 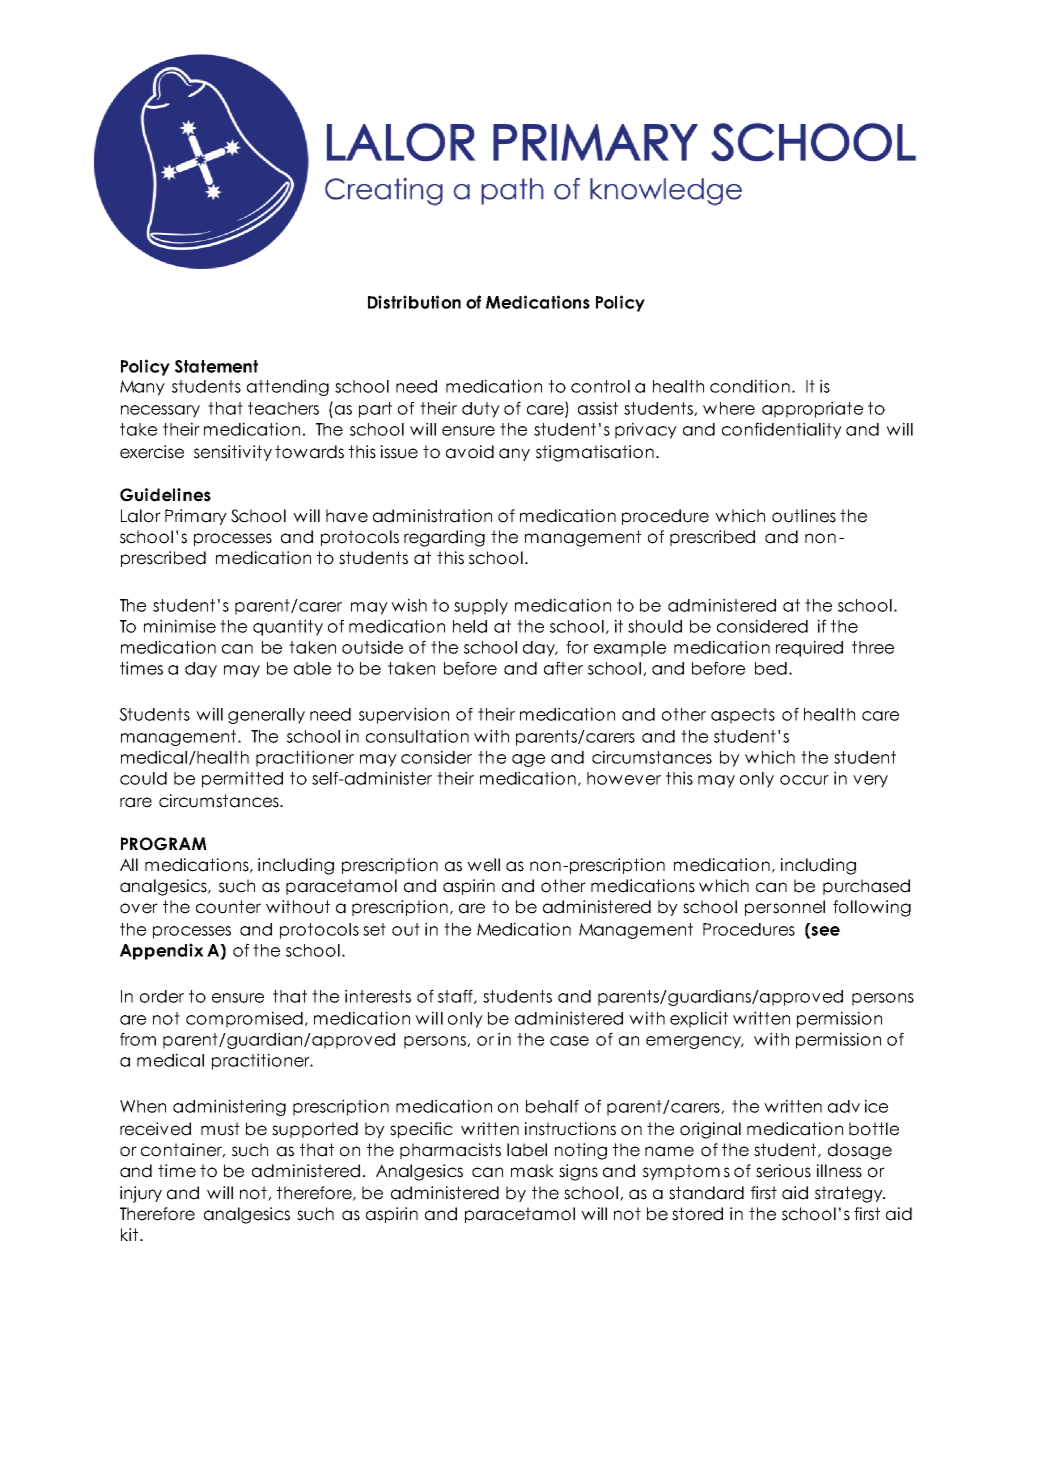 What do you see at coordinates (417, 736) in the document?
I see `consultation` at bounding box center [417, 736].
